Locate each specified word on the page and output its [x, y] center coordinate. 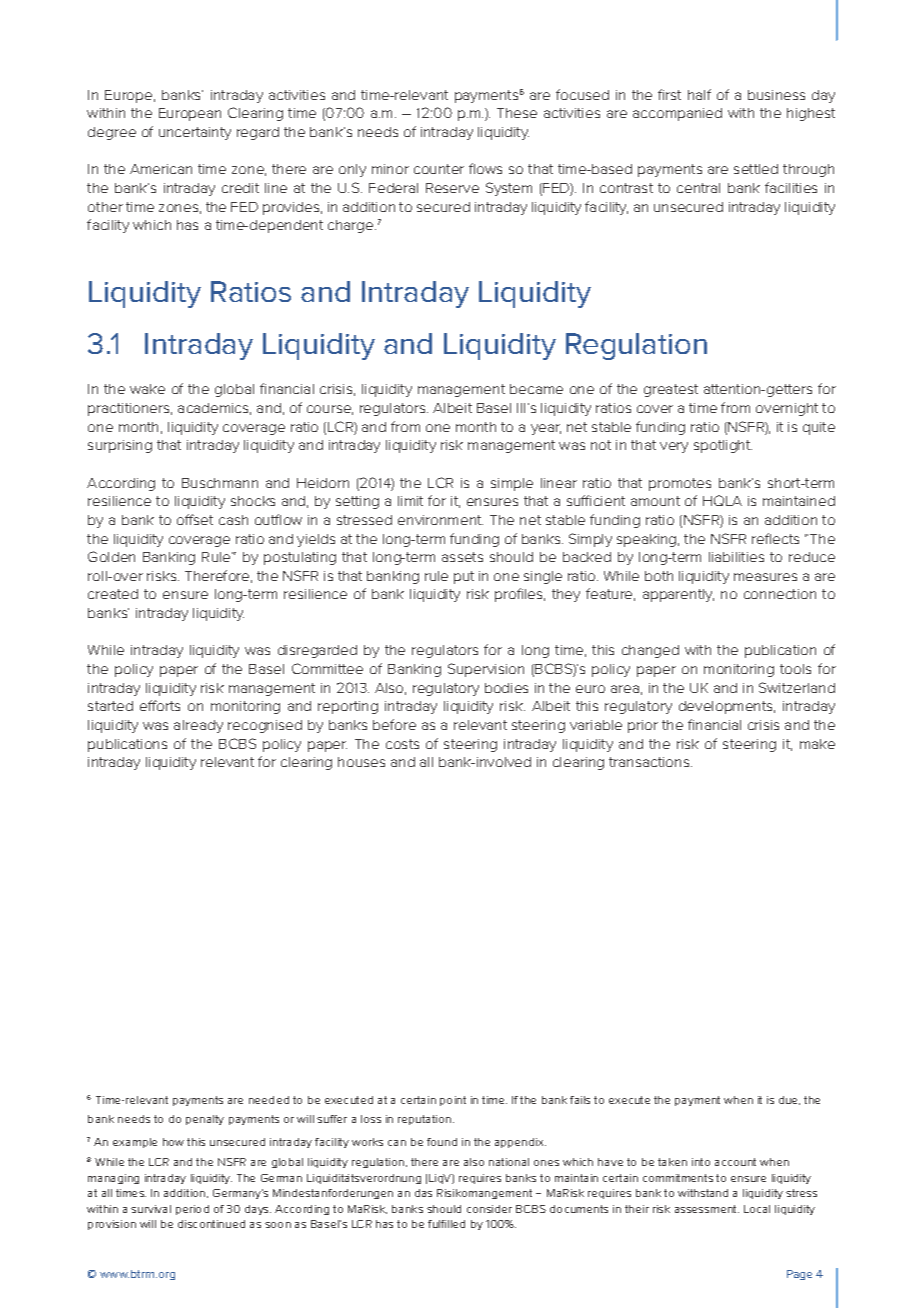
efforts [160, 705]
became [536, 389]
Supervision [486, 670]
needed [269, 1100]
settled [756, 169]
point [453, 1101]
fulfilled [446, 1224]
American [161, 169]
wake [147, 389]
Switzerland [797, 687]
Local [757, 1209]
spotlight [723, 446]
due [789, 1100]
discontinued [211, 1224]
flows [485, 168]
